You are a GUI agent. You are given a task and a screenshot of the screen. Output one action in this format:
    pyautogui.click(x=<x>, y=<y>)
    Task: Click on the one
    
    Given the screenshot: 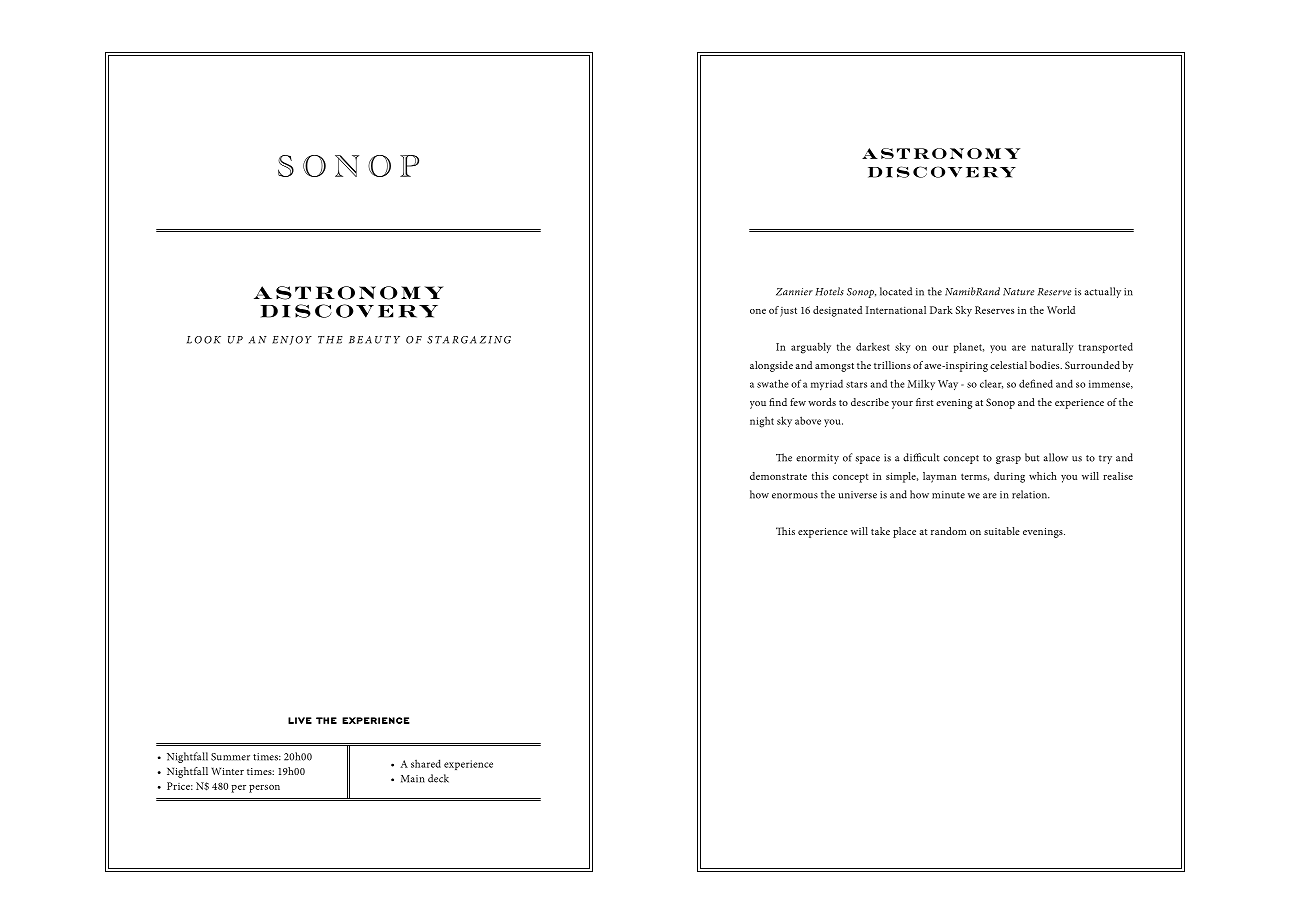 What is the action you would take?
    pyautogui.click(x=758, y=311)
